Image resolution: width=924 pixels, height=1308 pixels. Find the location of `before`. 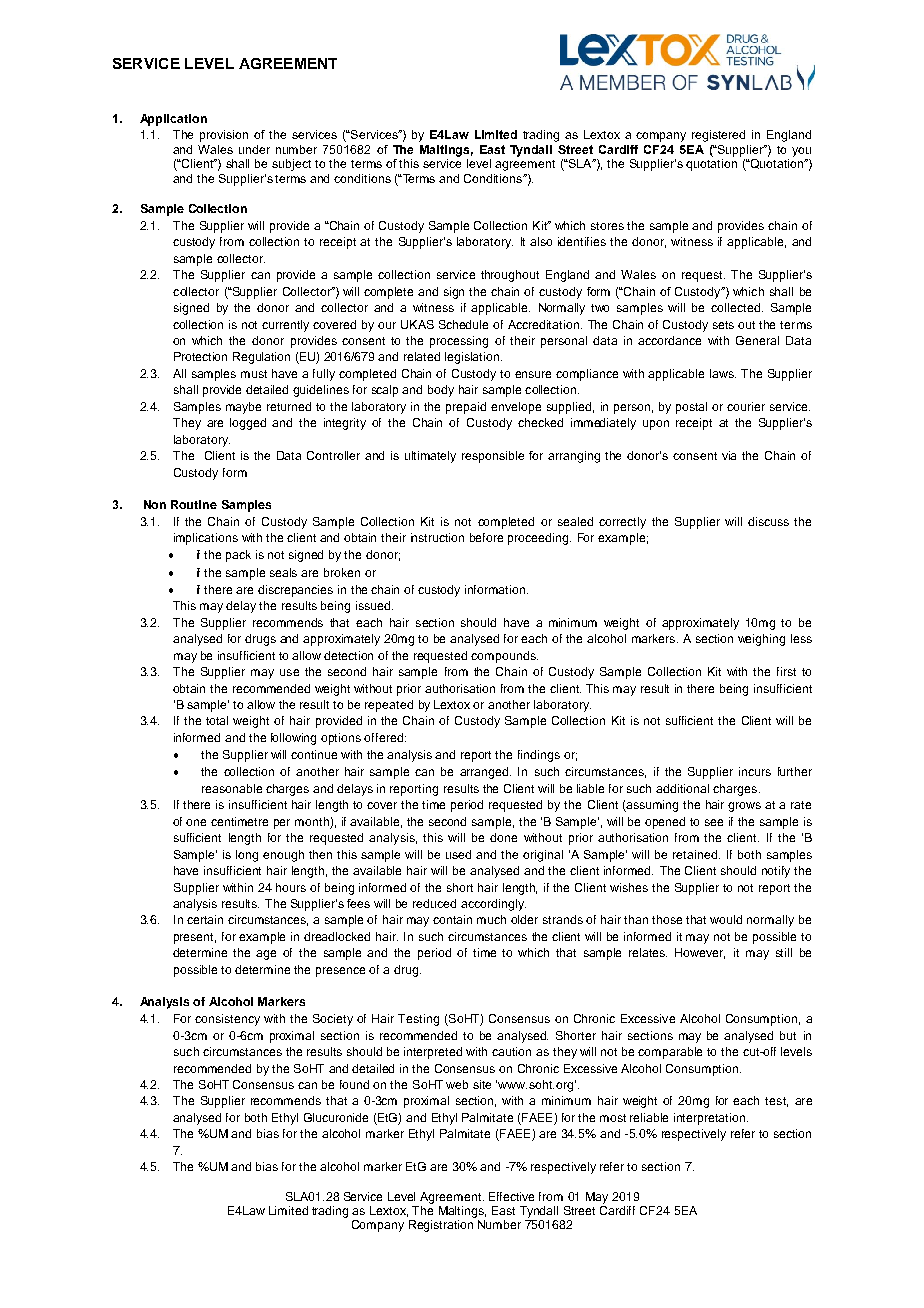

before is located at coordinates (486, 537).
